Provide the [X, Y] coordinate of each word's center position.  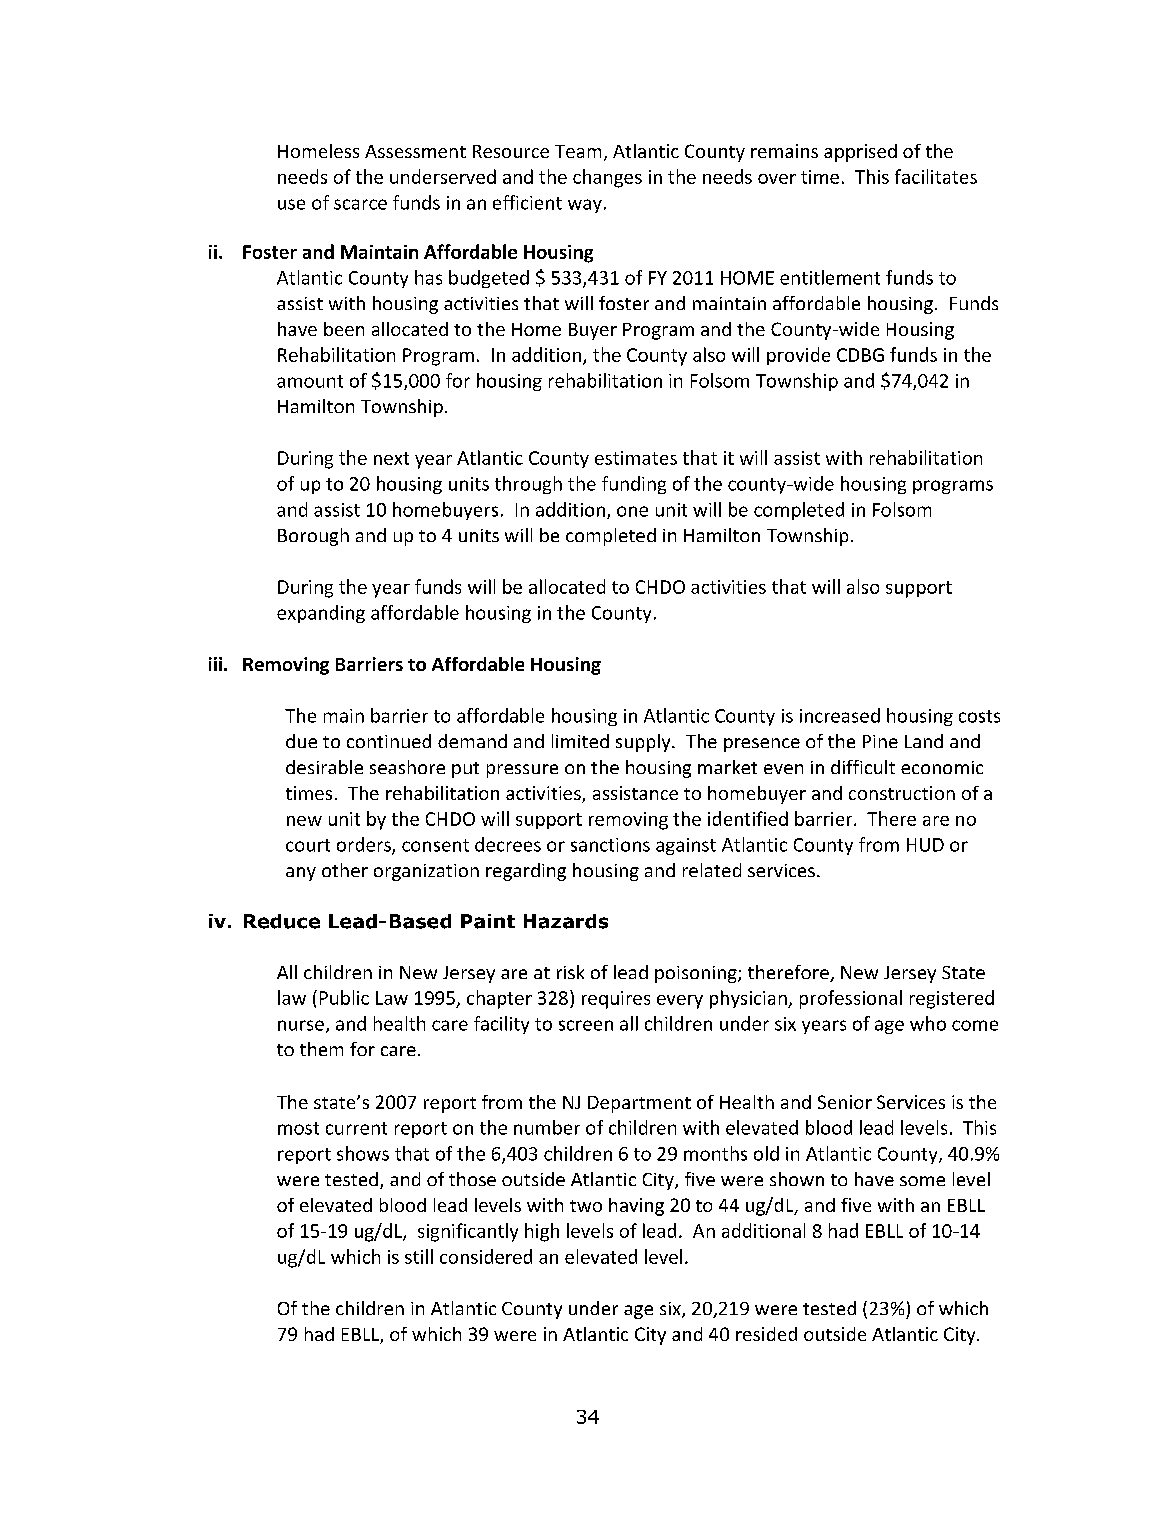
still [419, 1256]
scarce [360, 204]
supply [644, 743]
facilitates [936, 176]
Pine [880, 741]
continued [389, 741]
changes [607, 178]
